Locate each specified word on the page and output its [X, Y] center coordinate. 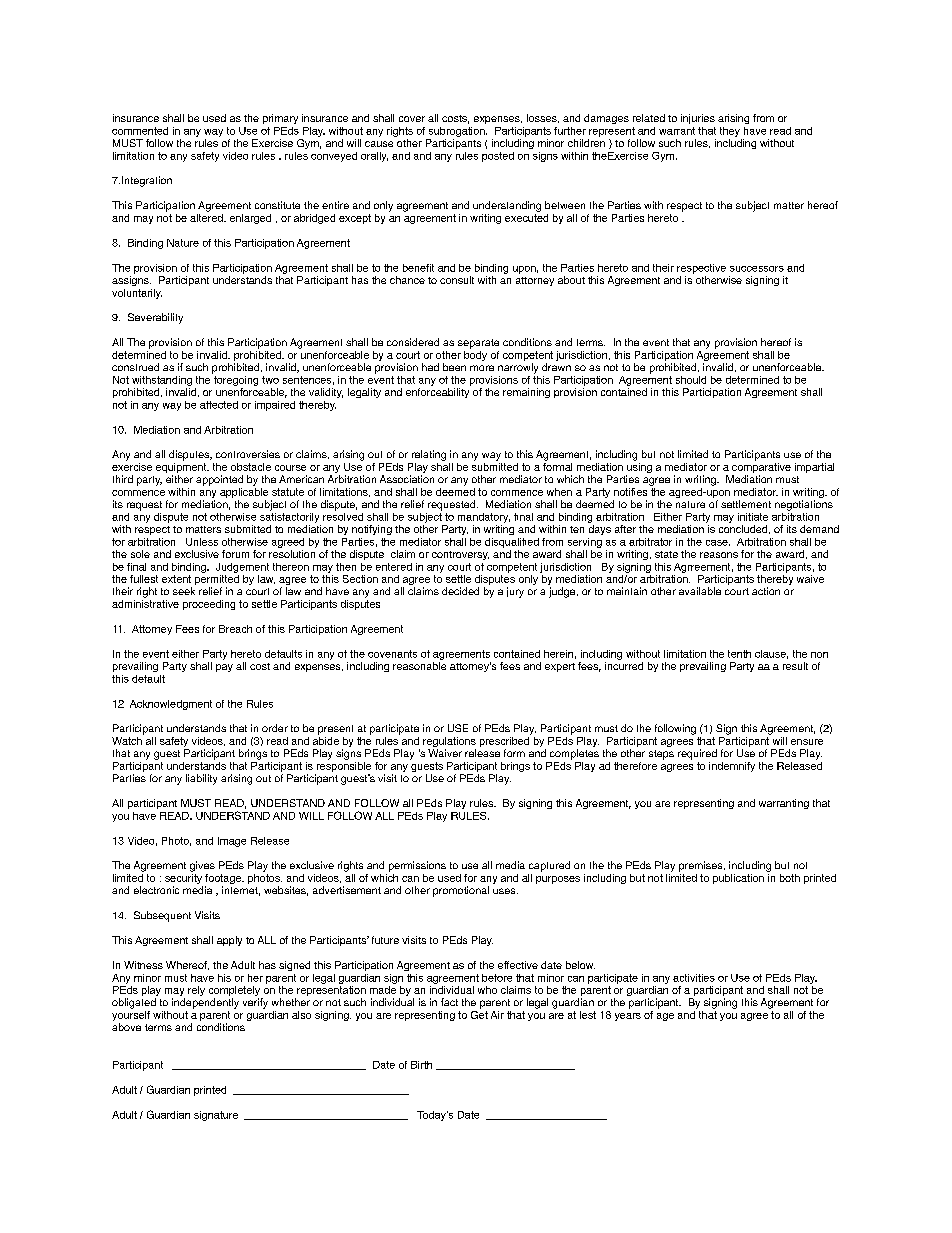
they [730, 132]
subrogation [458, 132]
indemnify [732, 767]
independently [205, 1003]
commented [140, 131]
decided [460, 591]
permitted [217, 581]
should [691, 380]
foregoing [235, 379]
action [766, 591]
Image [232, 842]
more [482, 368]
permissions [417, 866]
